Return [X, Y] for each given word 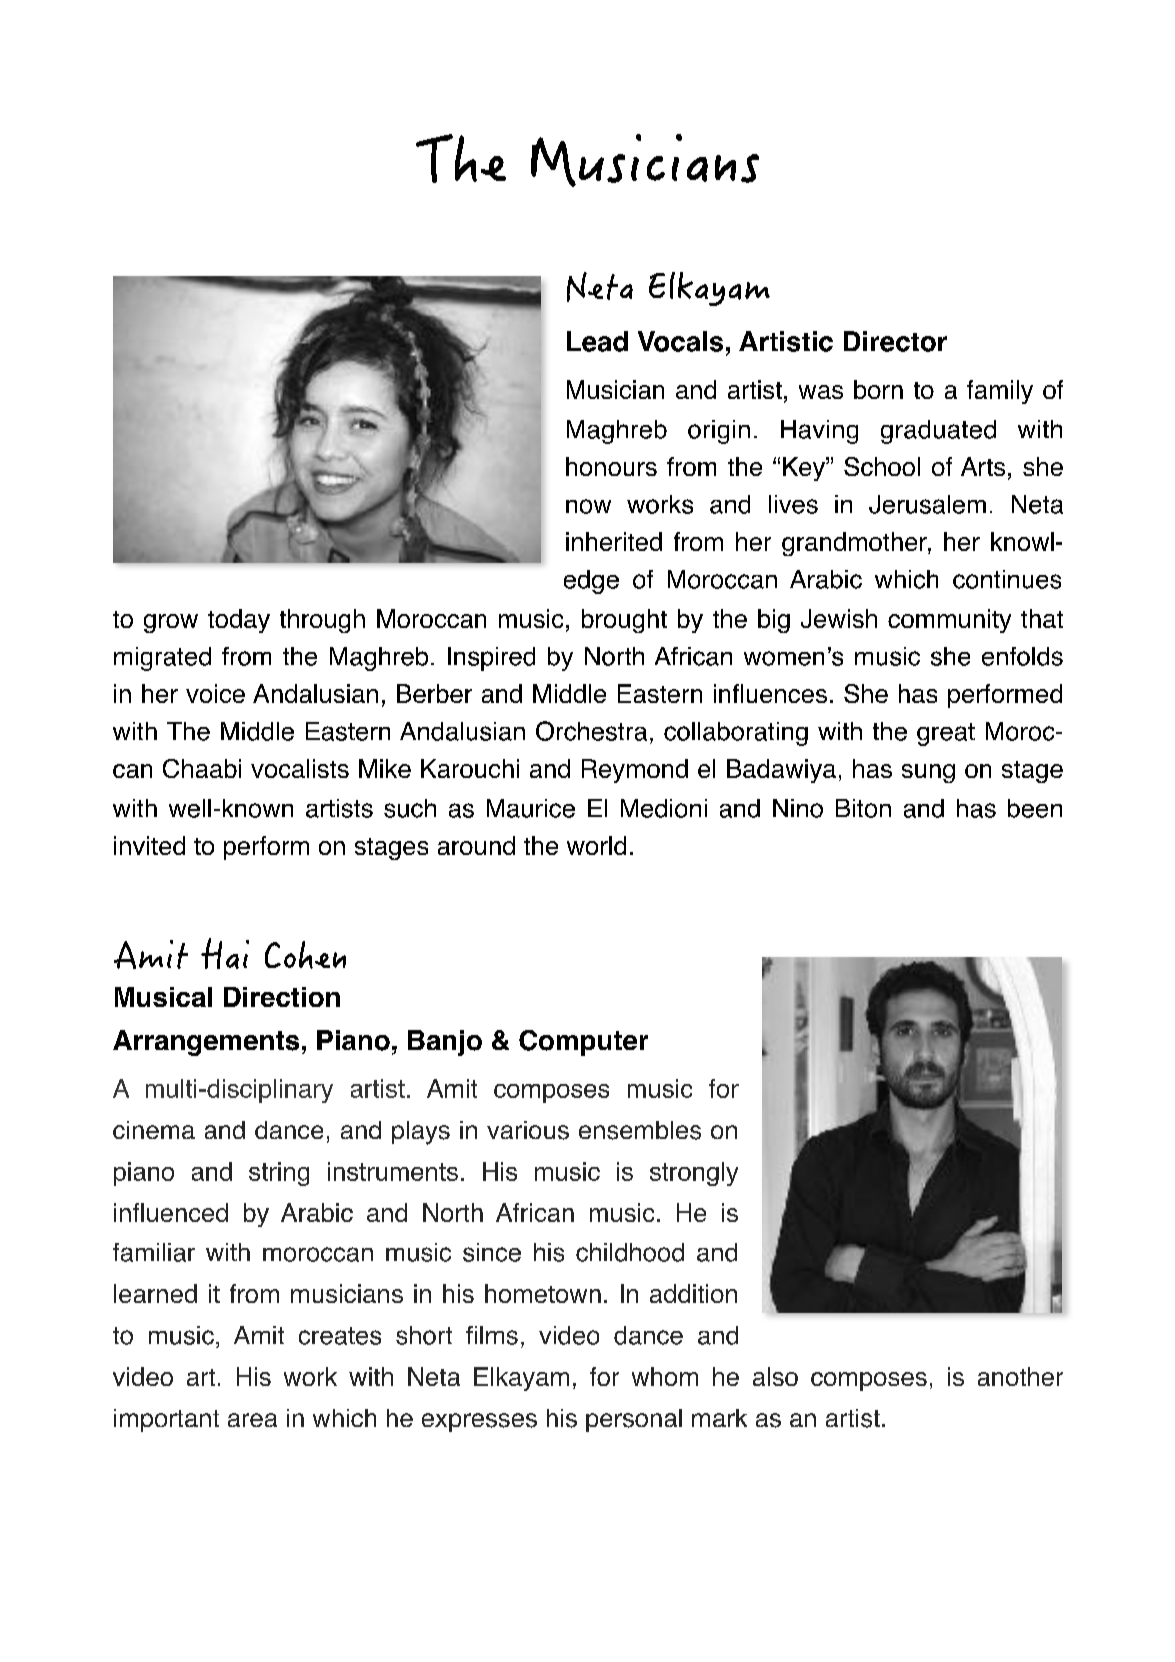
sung [928, 773]
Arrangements [206, 1043]
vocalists [300, 768]
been [1035, 808]
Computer [583, 1043]
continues [1007, 579]
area [252, 1420]
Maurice [531, 808]
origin [719, 432]
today [239, 621]
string [279, 1174]
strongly [694, 1174]
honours [611, 466]
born [878, 389]
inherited [614, 541]
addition [693, 1293]
